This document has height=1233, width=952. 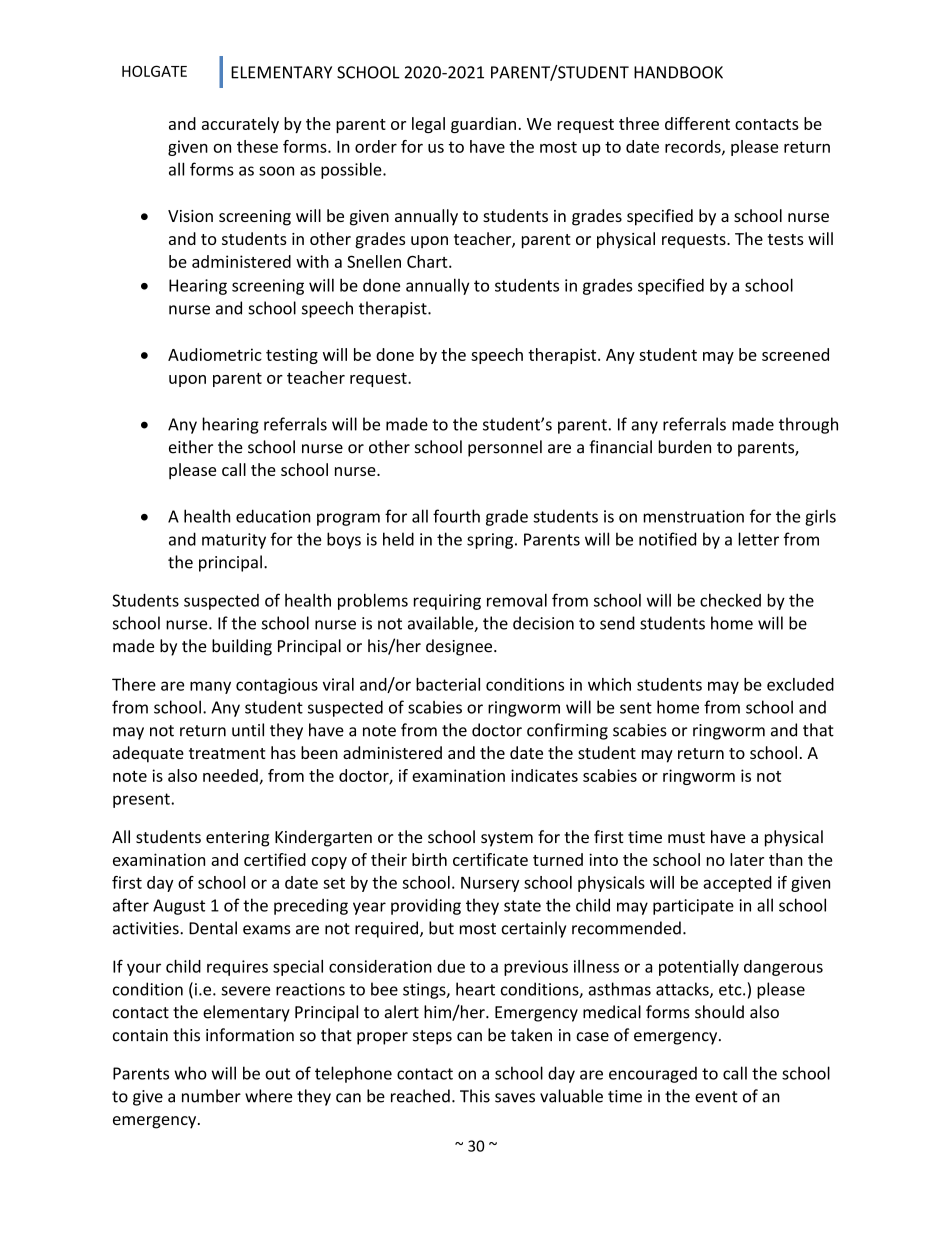 What do you see at coordinates (483, 125) in the document?
I see `guardian` at bounding box center [483, 125].
